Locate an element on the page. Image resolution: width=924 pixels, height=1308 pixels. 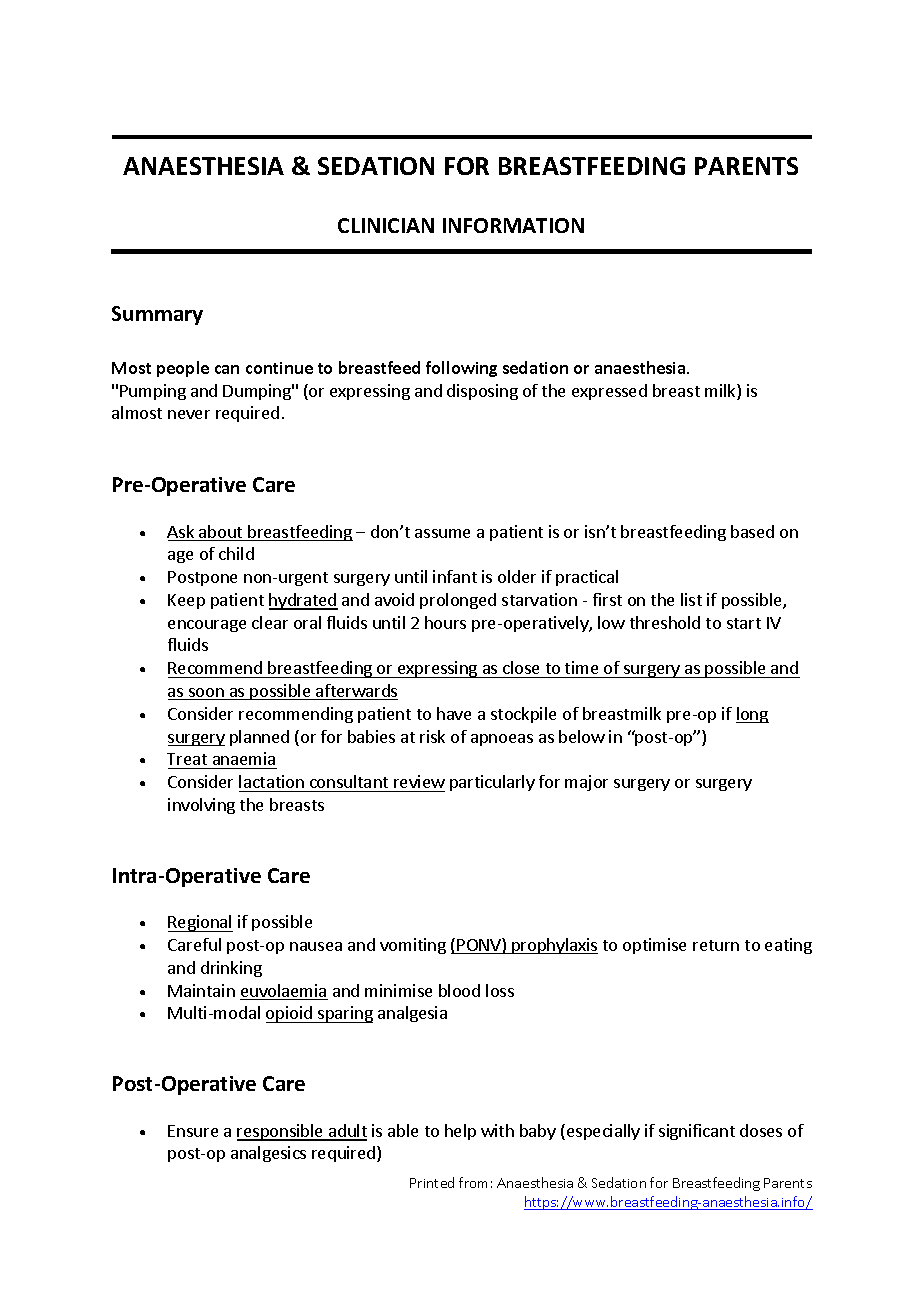
have is located at coordinates (454, 713).
